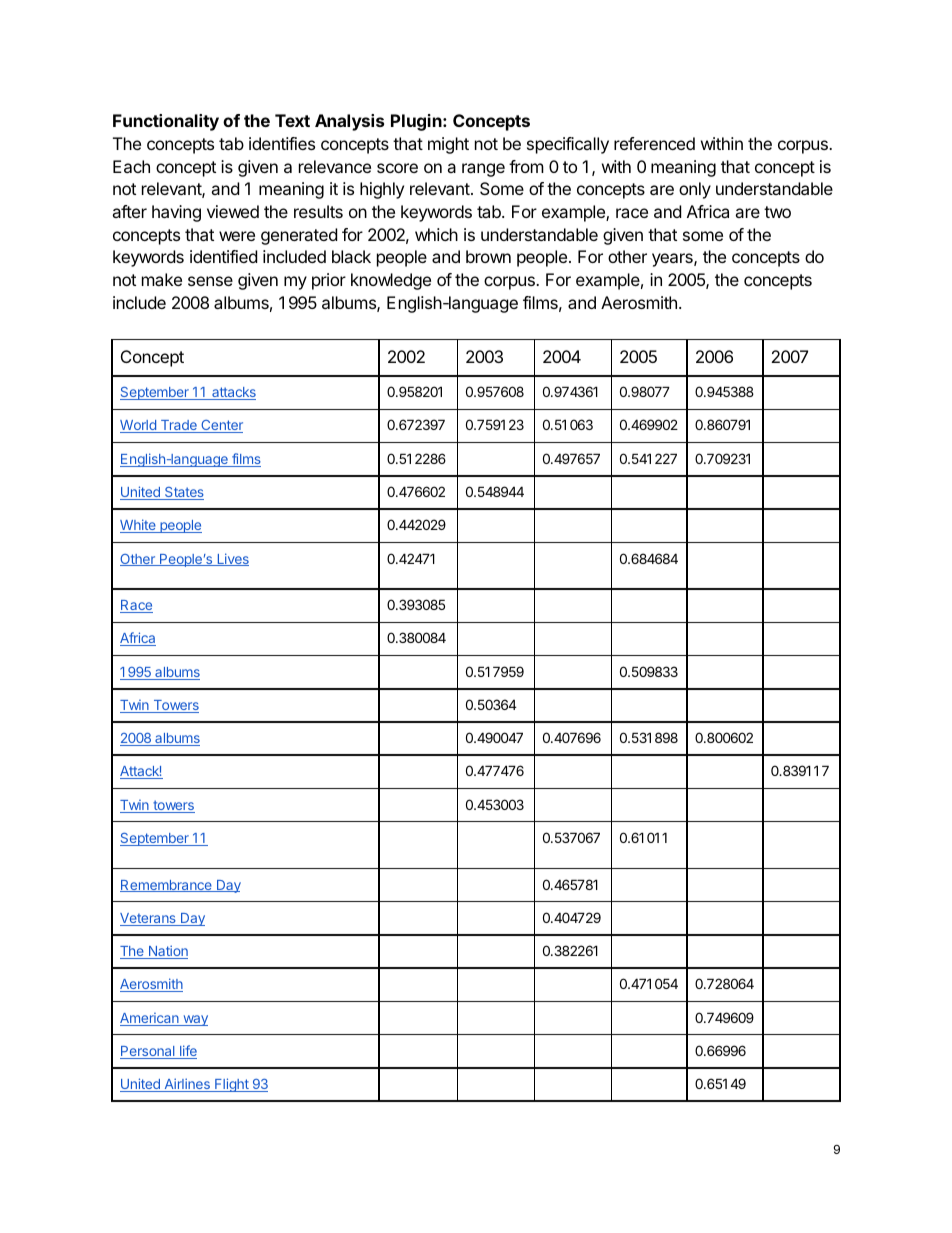 This document has height=1233, width=952. I want to click on Functionality, so click(166, 122).
